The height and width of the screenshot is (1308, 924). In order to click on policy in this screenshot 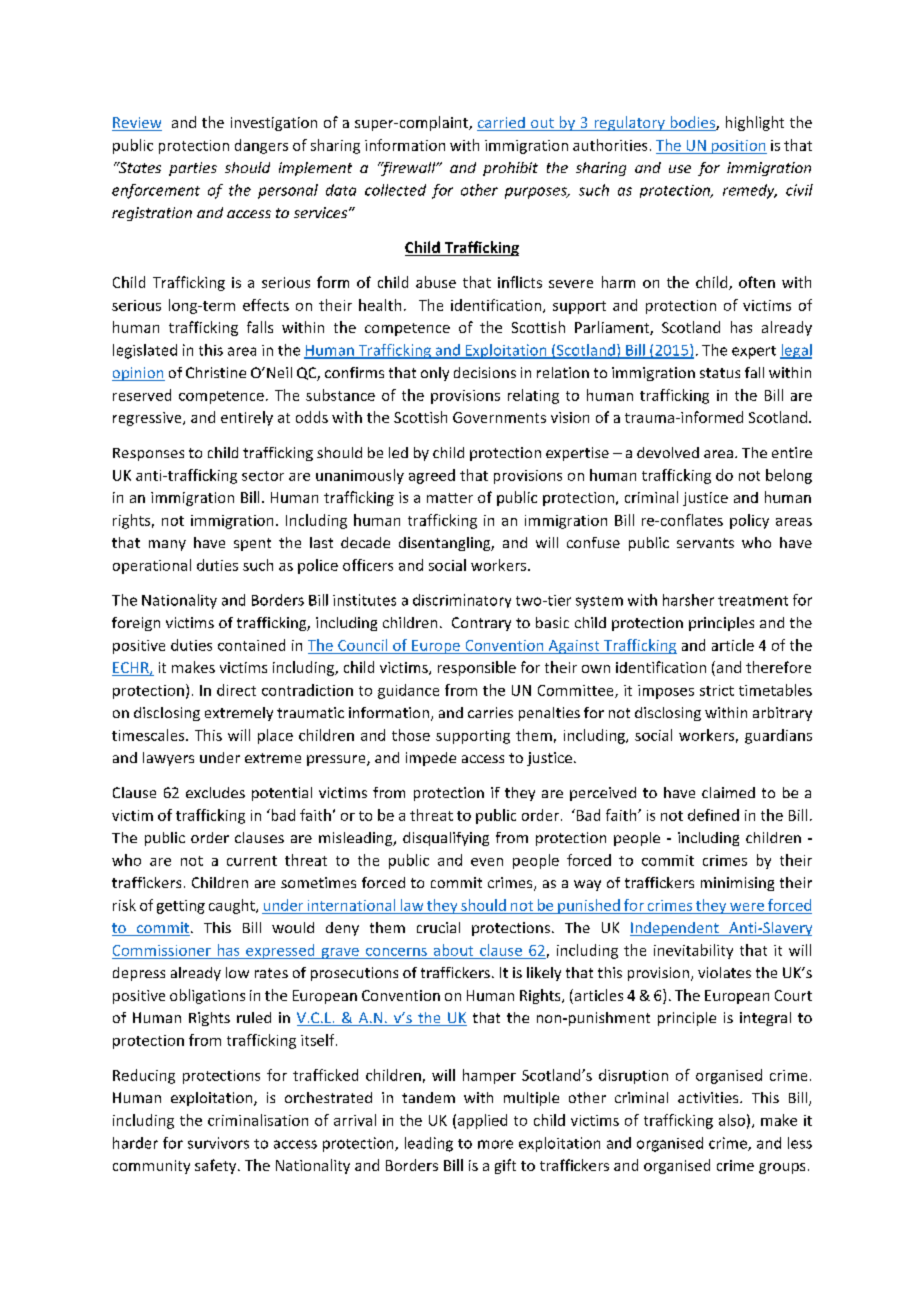, I will do `click(749, 521)`.
